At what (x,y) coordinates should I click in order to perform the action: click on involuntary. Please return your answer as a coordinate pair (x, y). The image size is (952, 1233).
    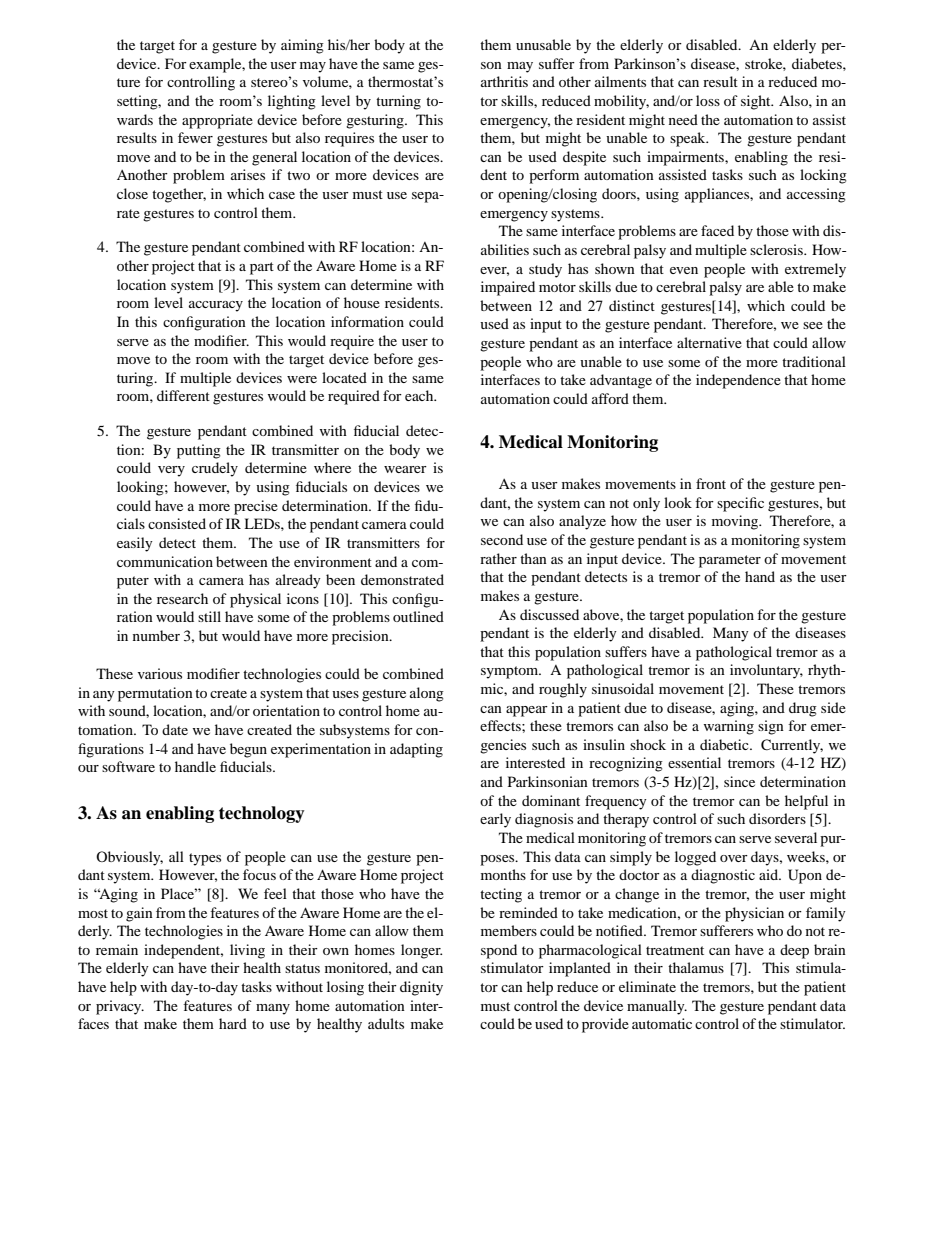
    Looking at the image, I should click on (766, 671).
